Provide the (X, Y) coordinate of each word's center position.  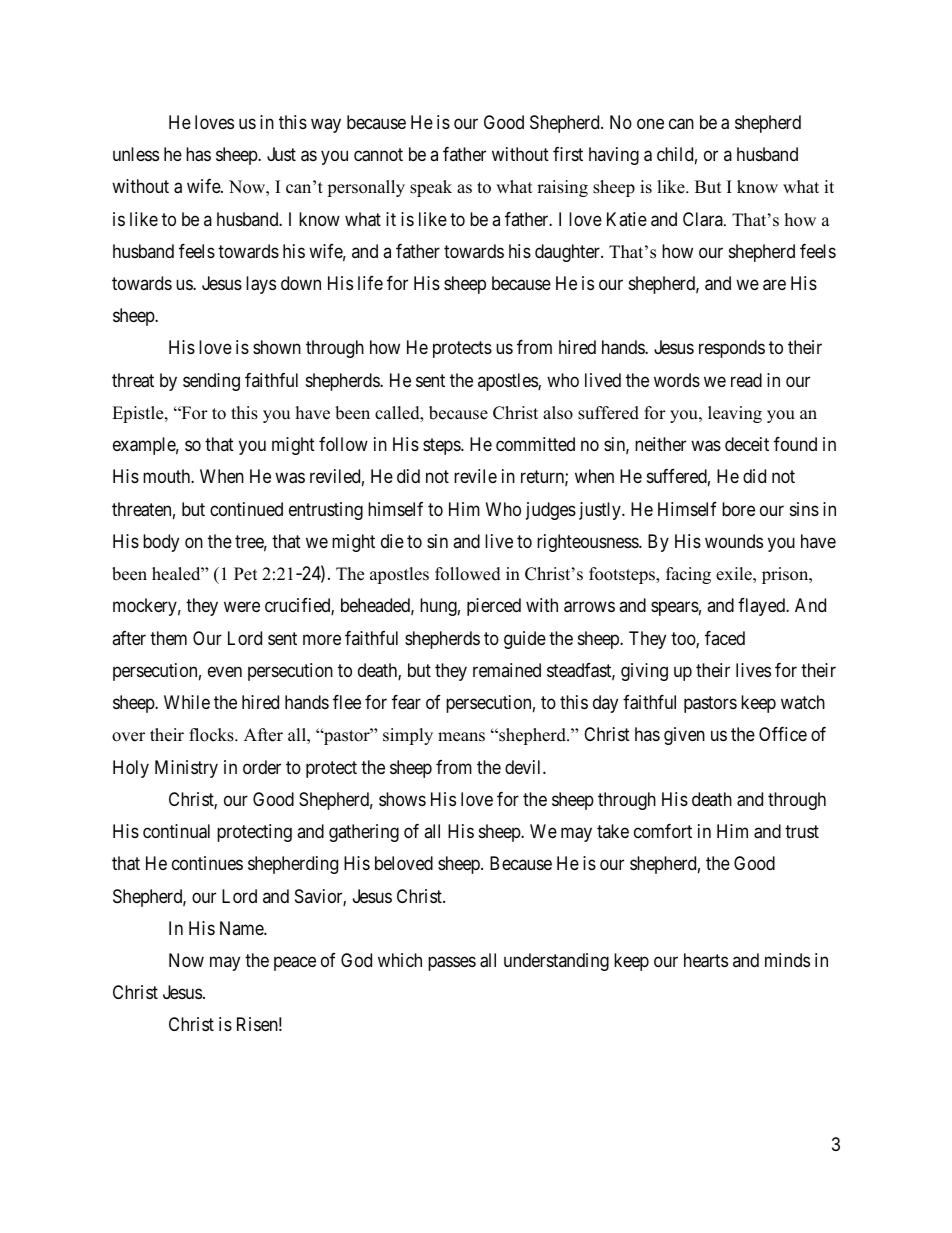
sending (211, 382)
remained (507, 670)
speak (431, 188)
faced (725, 638)
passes (452, 963)
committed (535, 444)
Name (242, 928)
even (225, 671)
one (650, 123)
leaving (735, 414)
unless (136, 154)
